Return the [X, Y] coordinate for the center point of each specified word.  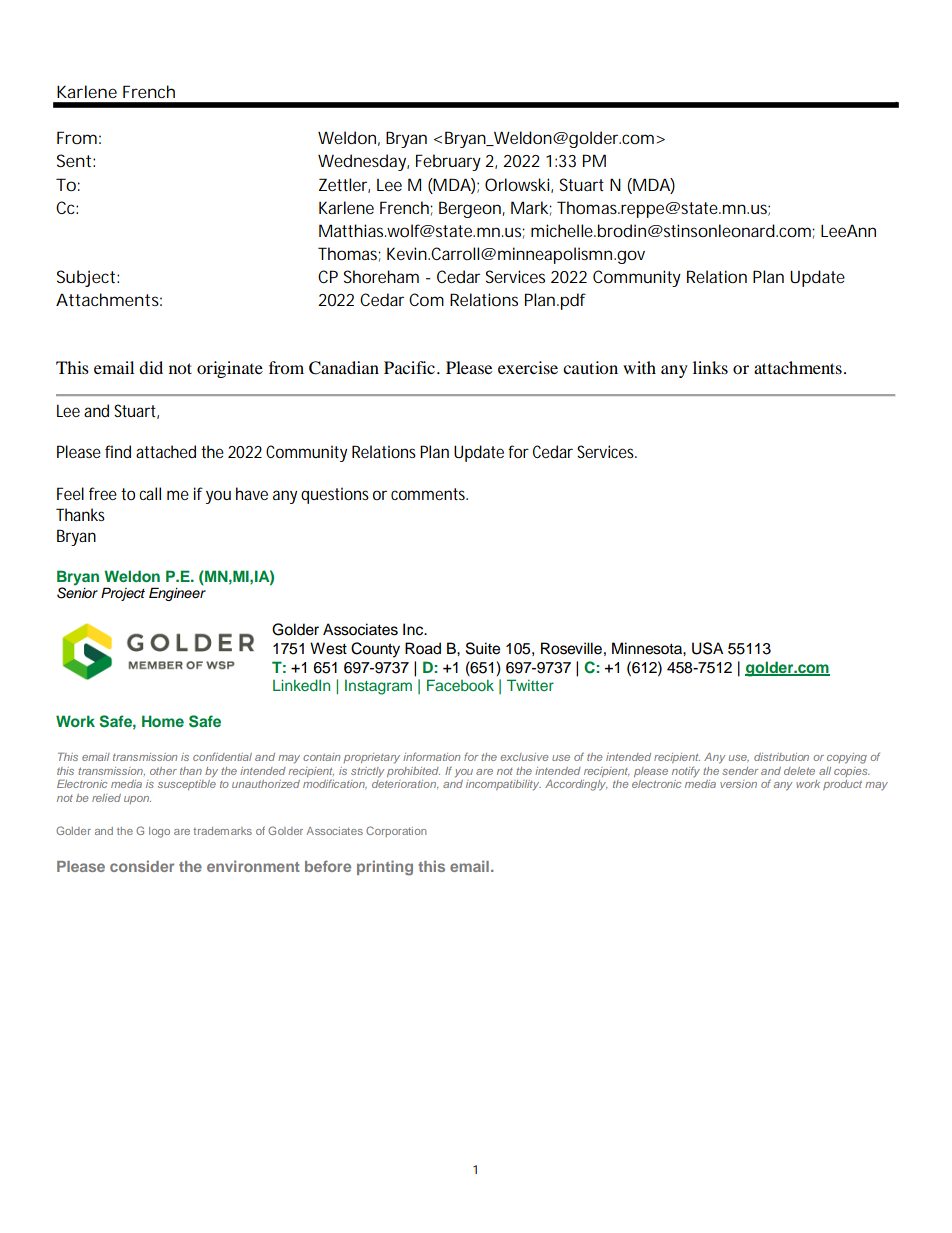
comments [429, 494]
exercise [528, 367]
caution [590, 367]
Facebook [460, 685]
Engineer [177, 594]
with [639, 367]
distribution [781, 757]
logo [159, 832]
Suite [483, 648]
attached [166, 451]
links [710, 367]
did [151, 367]
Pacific [409, 367]
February [448, 162]
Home [163, 721]
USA [707, 648]
